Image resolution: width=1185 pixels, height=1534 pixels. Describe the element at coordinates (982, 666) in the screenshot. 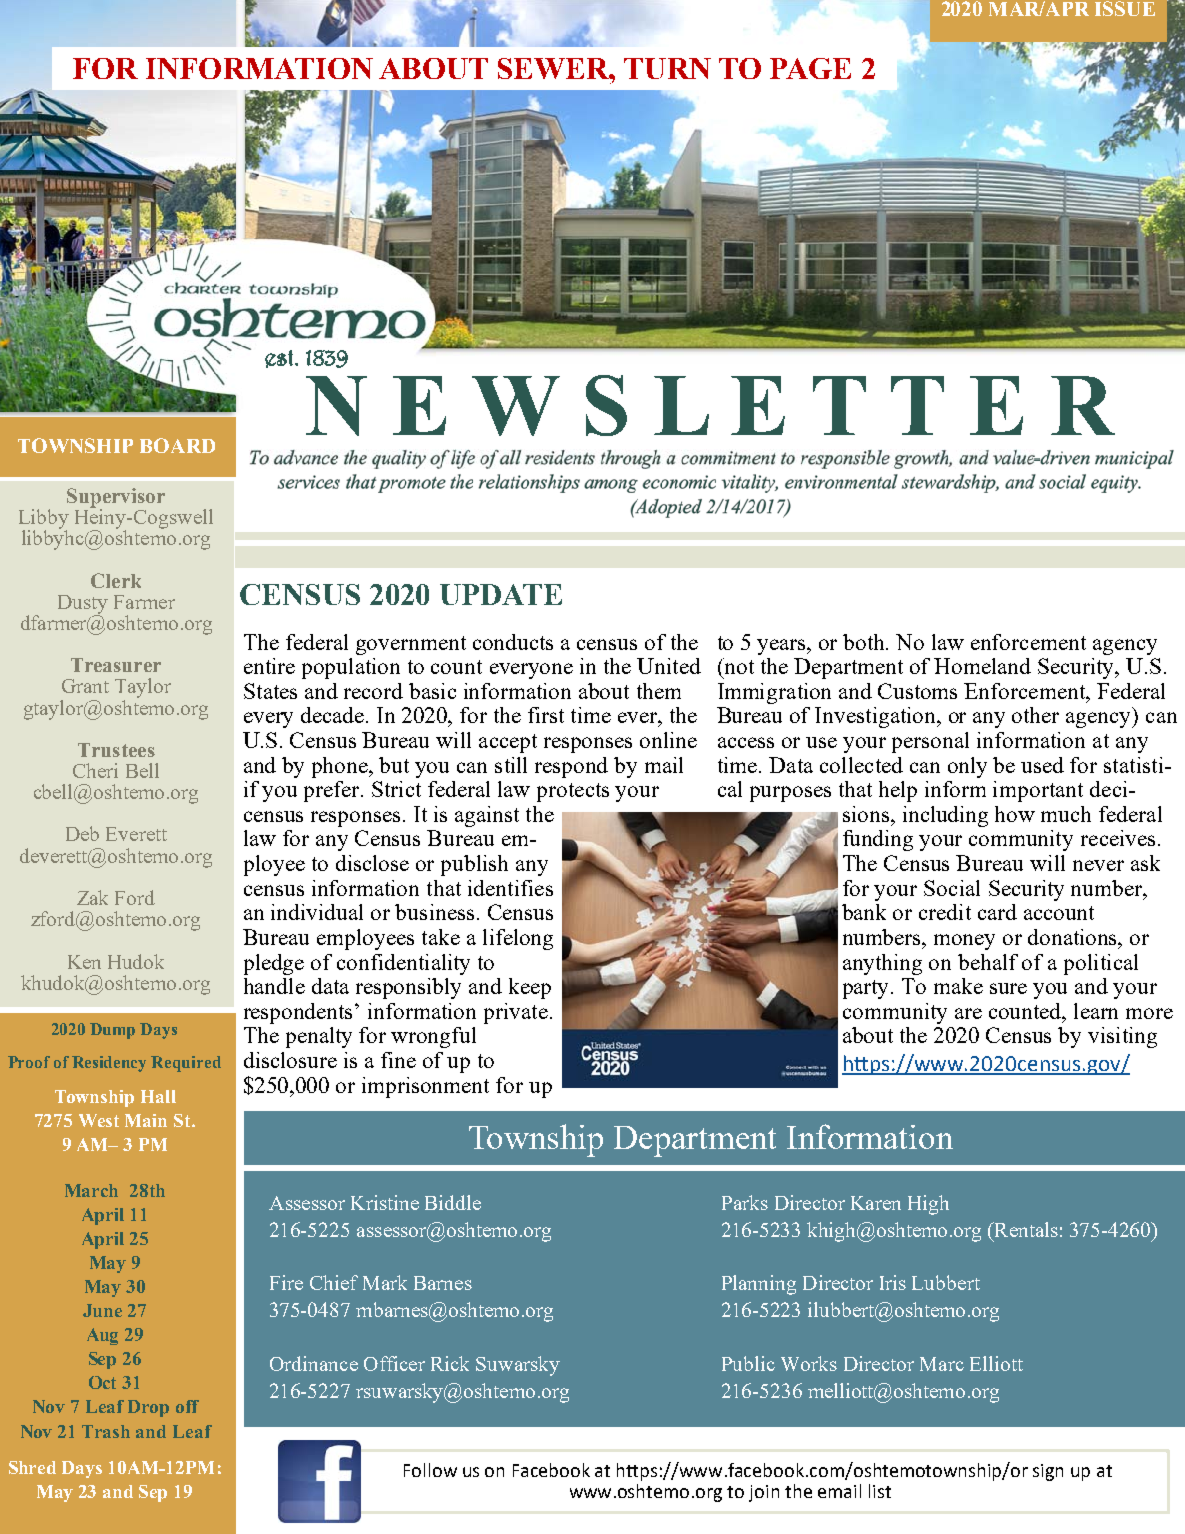

I see `Homeland` at that location.
